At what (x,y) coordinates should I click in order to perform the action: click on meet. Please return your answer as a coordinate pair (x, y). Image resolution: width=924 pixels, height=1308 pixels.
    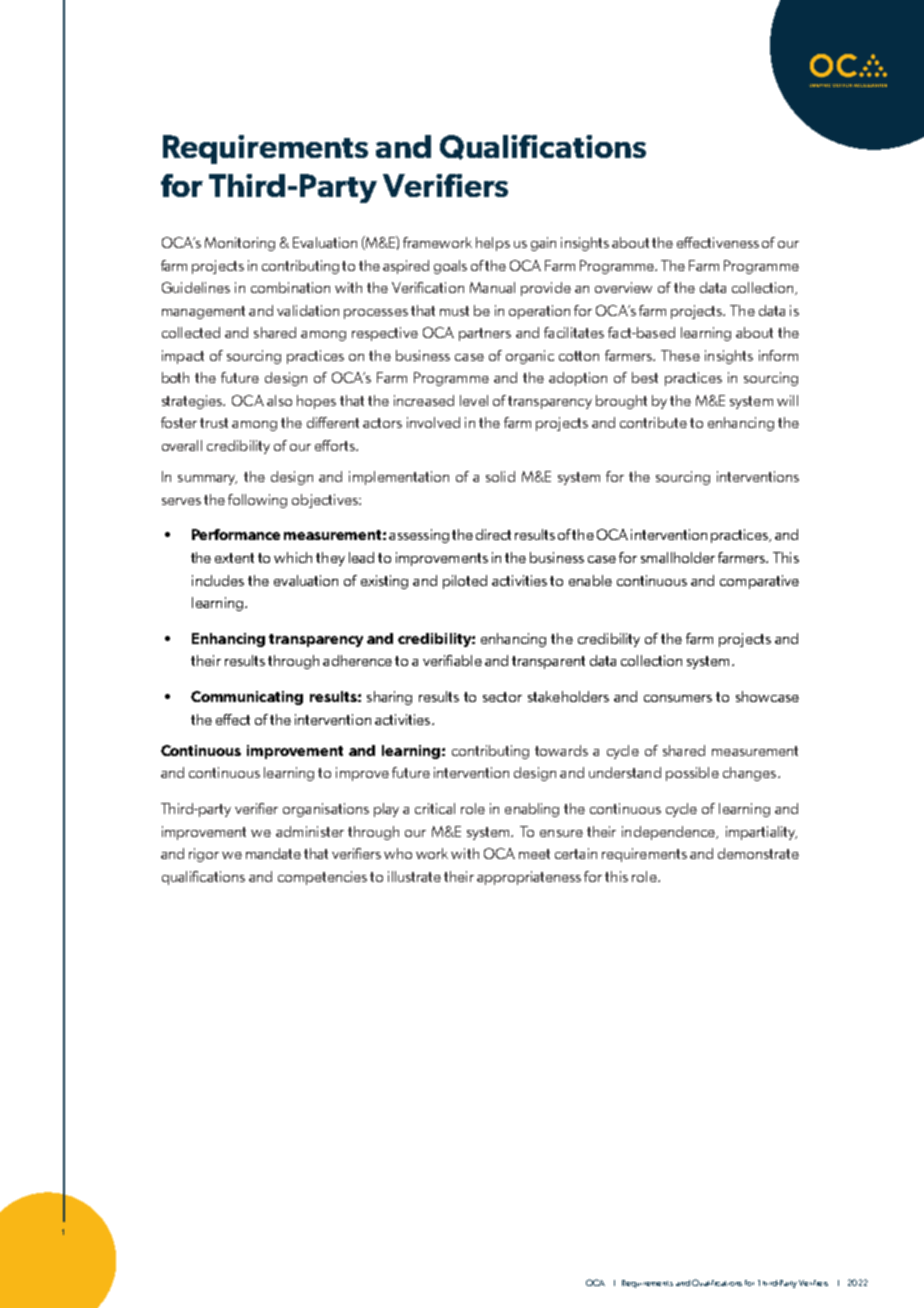
    Looking at the image, I should click on (534, 854).
